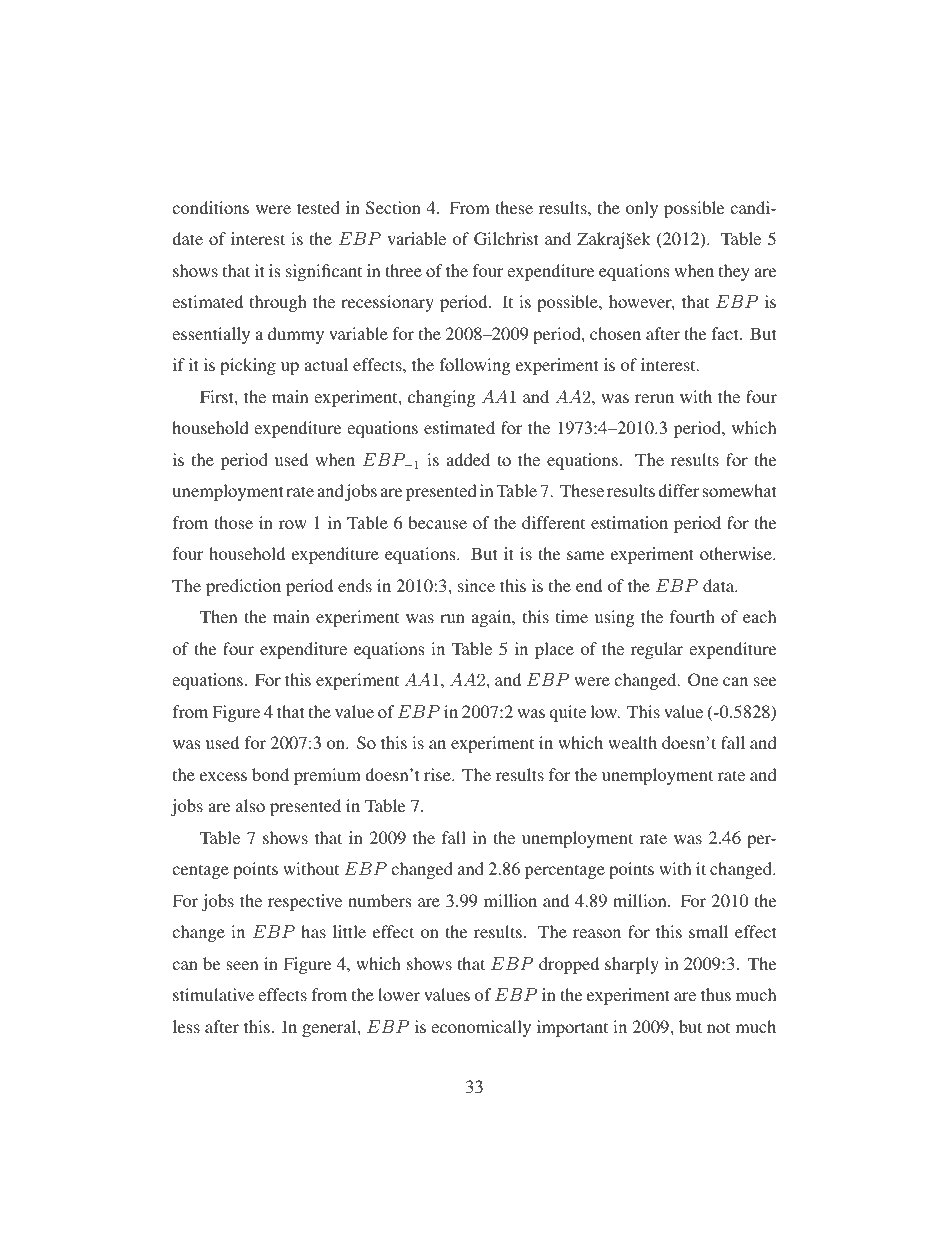  Describe the element at coordinates (218, 616) in the screenshot. I see `Then` at that location.
